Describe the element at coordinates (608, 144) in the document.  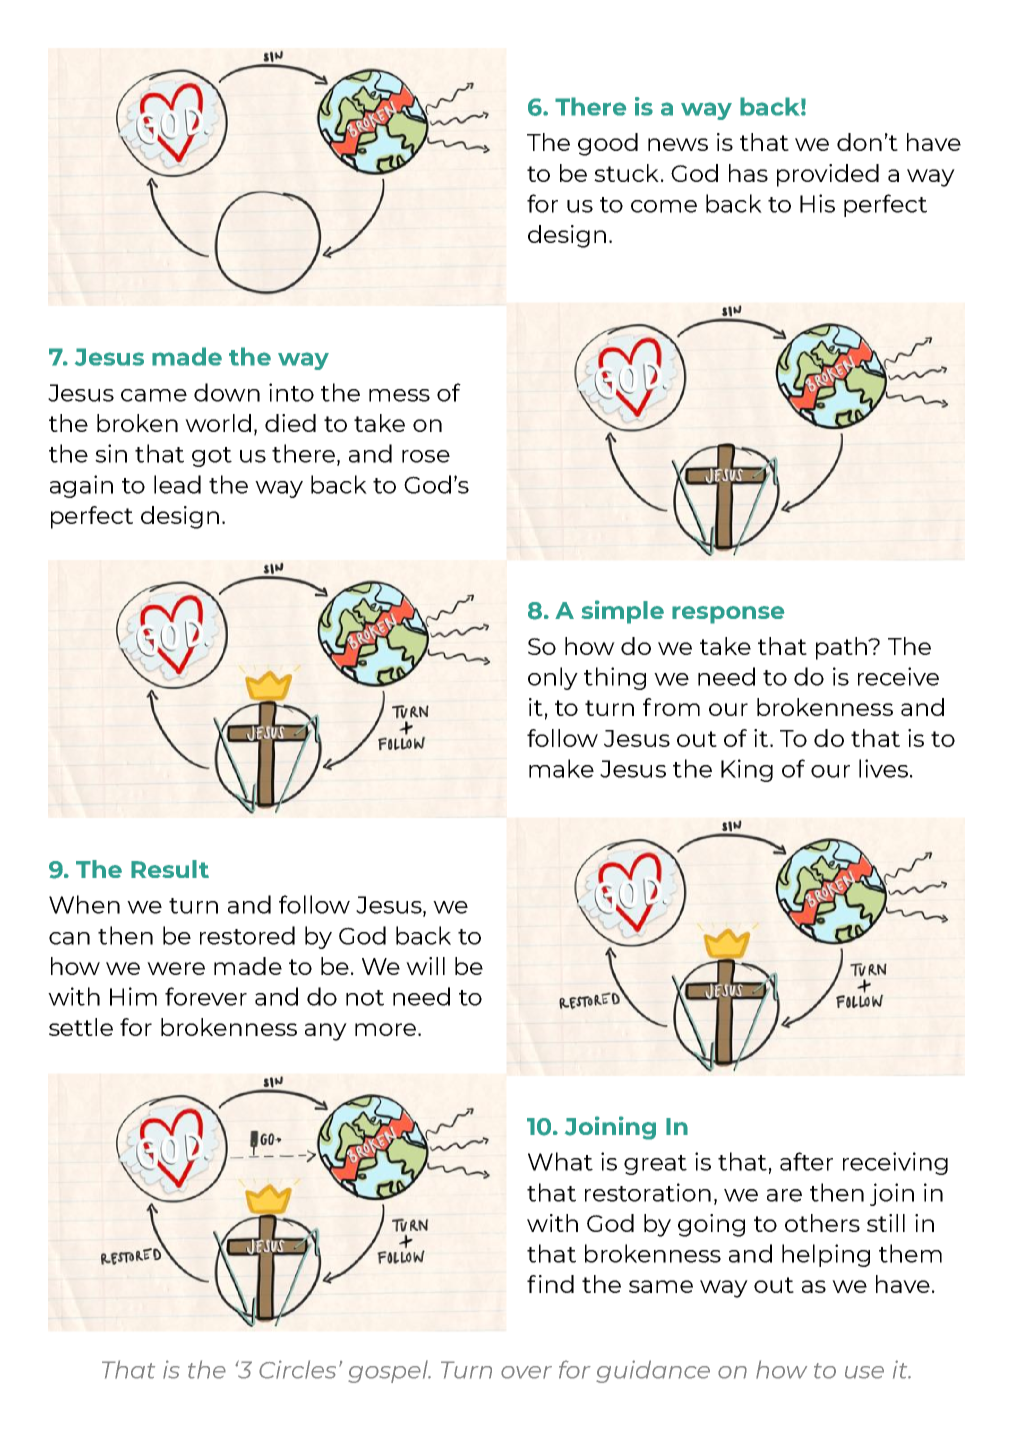
I see `good` at that location.
